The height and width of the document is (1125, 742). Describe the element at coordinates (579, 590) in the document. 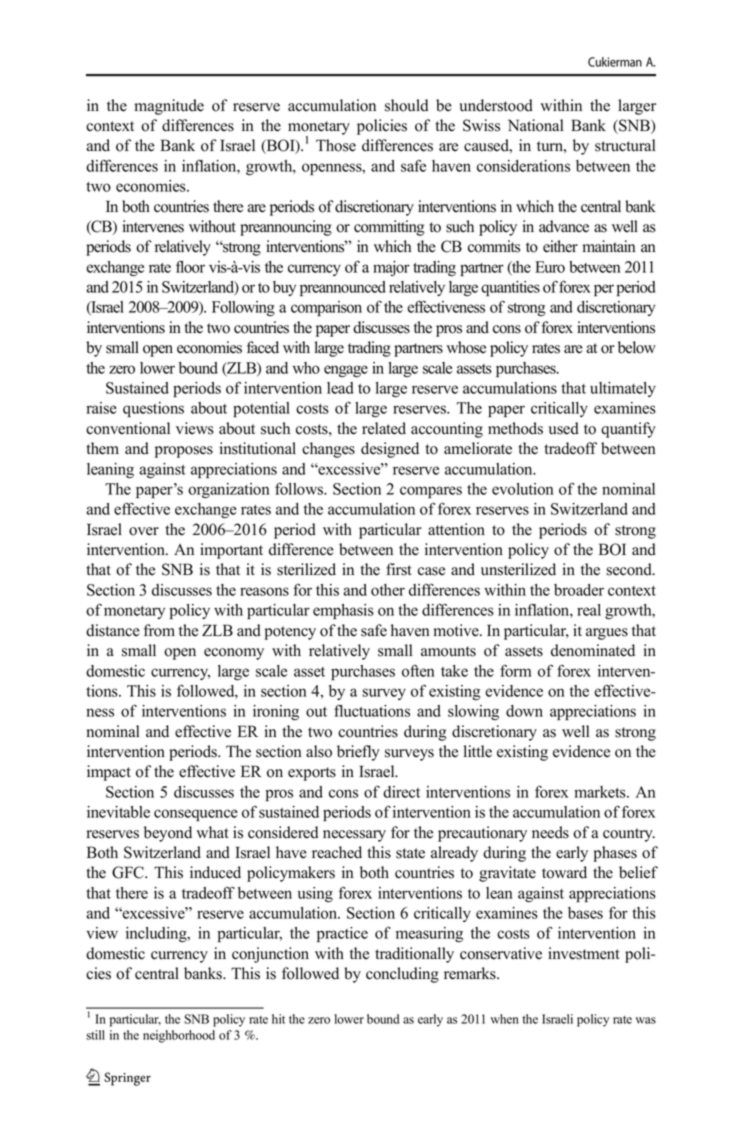

I see `broader` at that location.
